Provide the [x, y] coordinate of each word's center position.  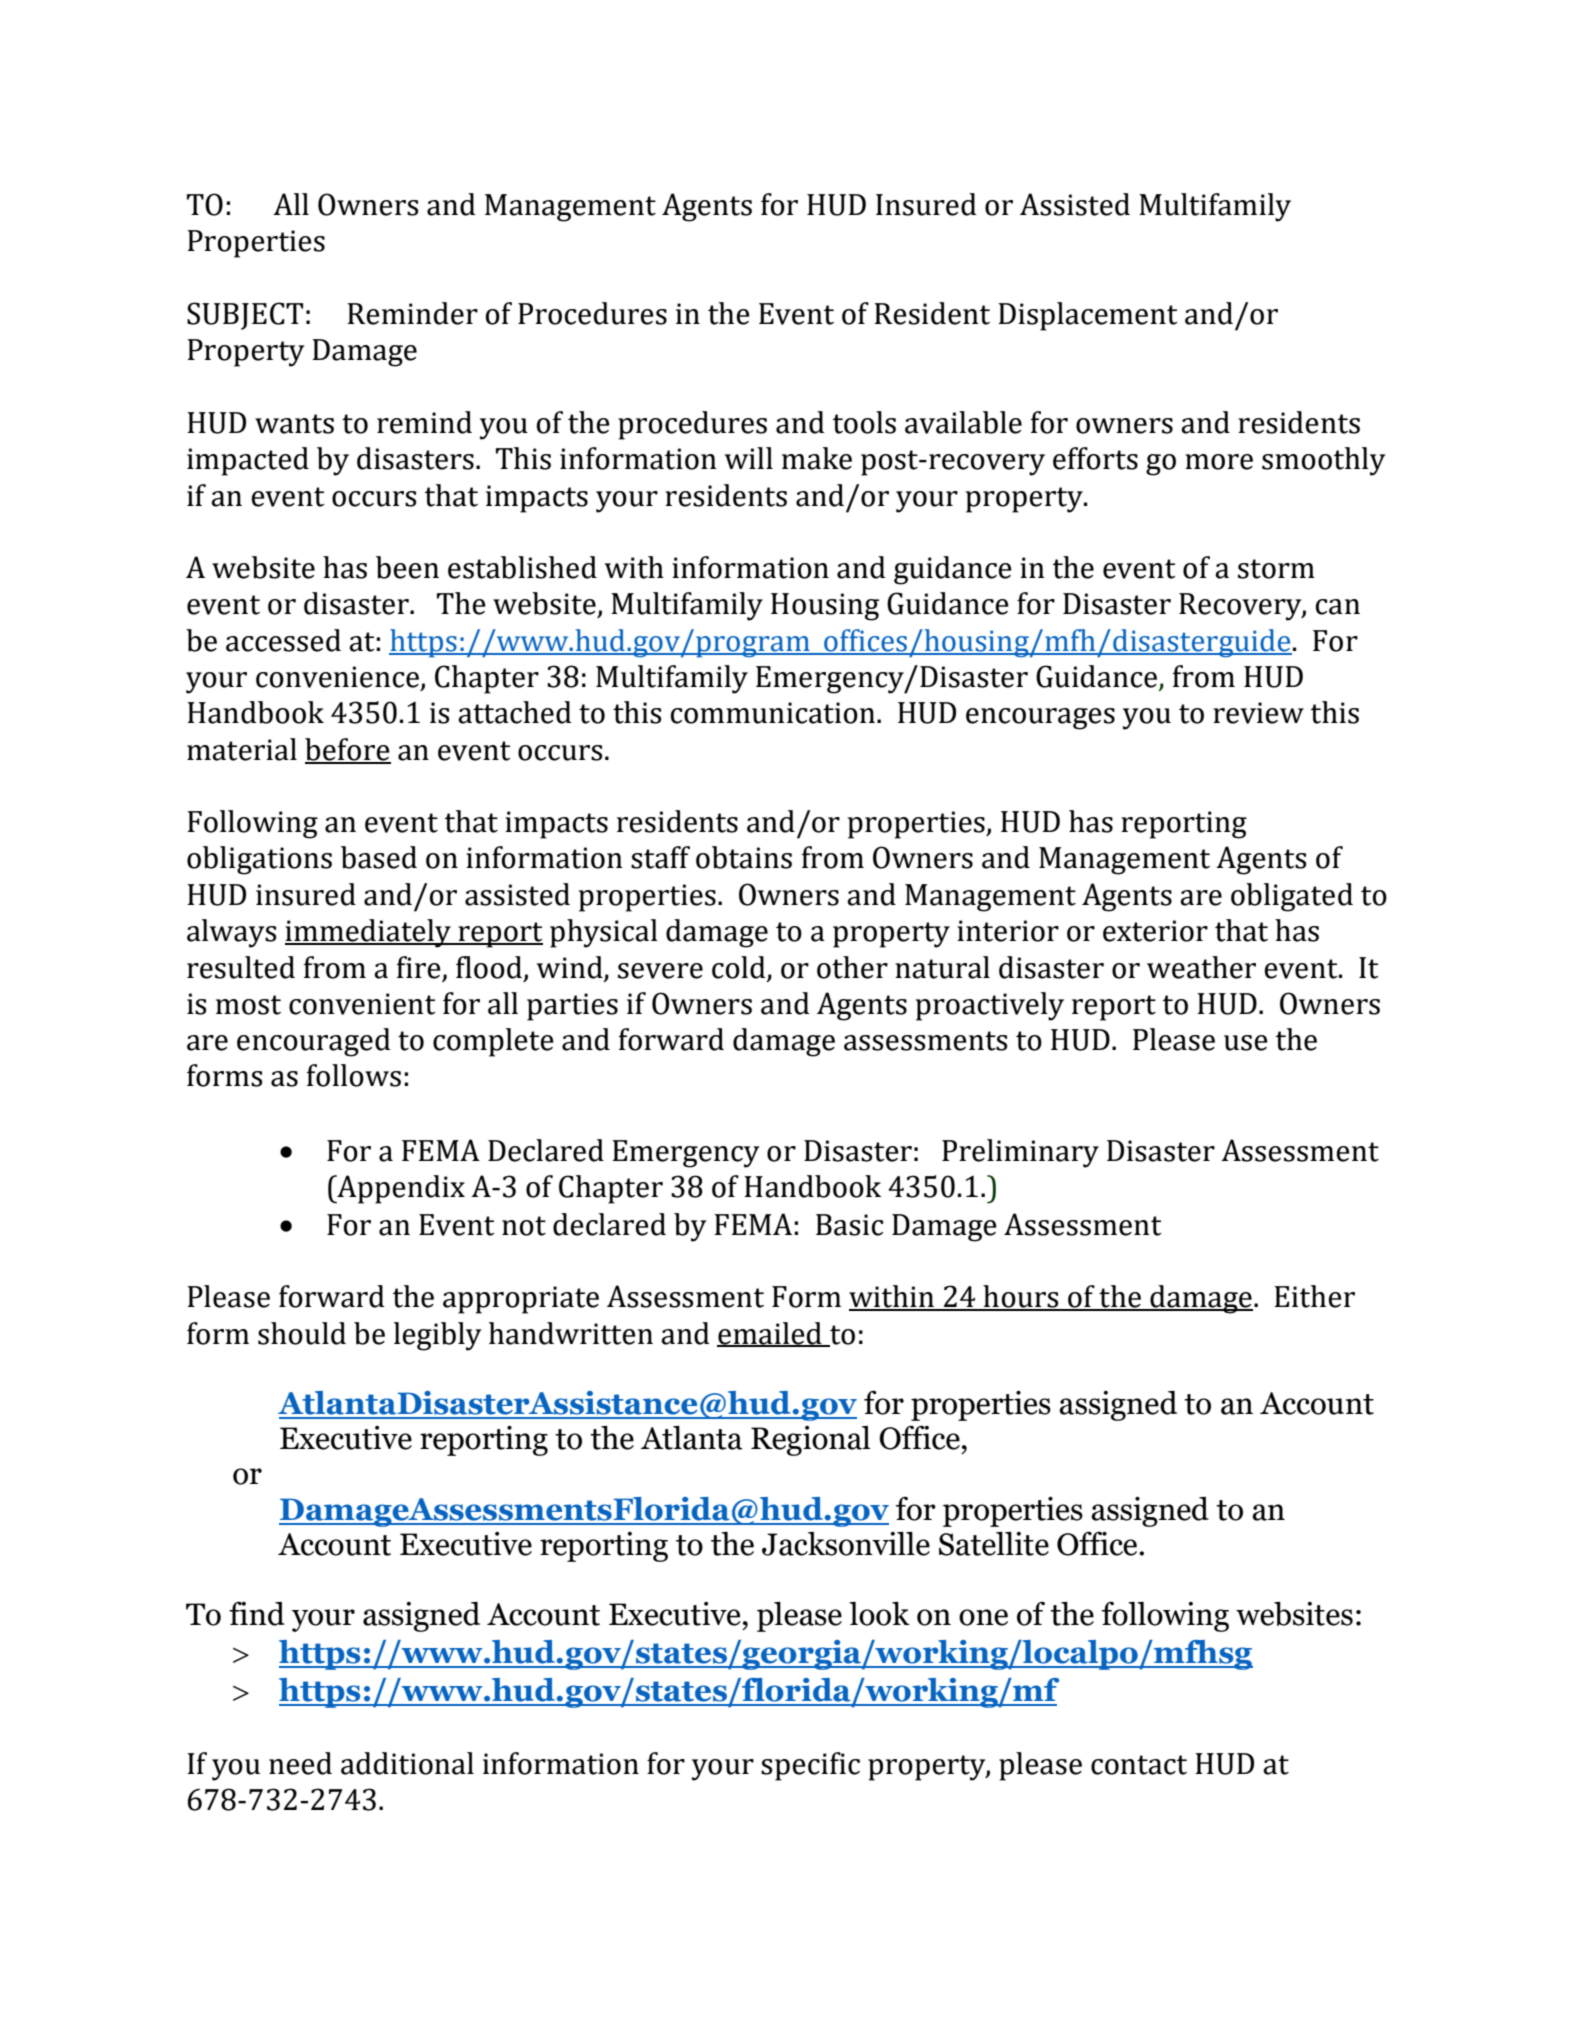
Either [1314, 1296]
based [379, 857]
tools [864, 422]
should [302, 1333]
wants [294, 424]
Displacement [1088, 316]
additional [407, 1763]
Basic [849, 1225]
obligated [1292, 897]
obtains [744, 857]
